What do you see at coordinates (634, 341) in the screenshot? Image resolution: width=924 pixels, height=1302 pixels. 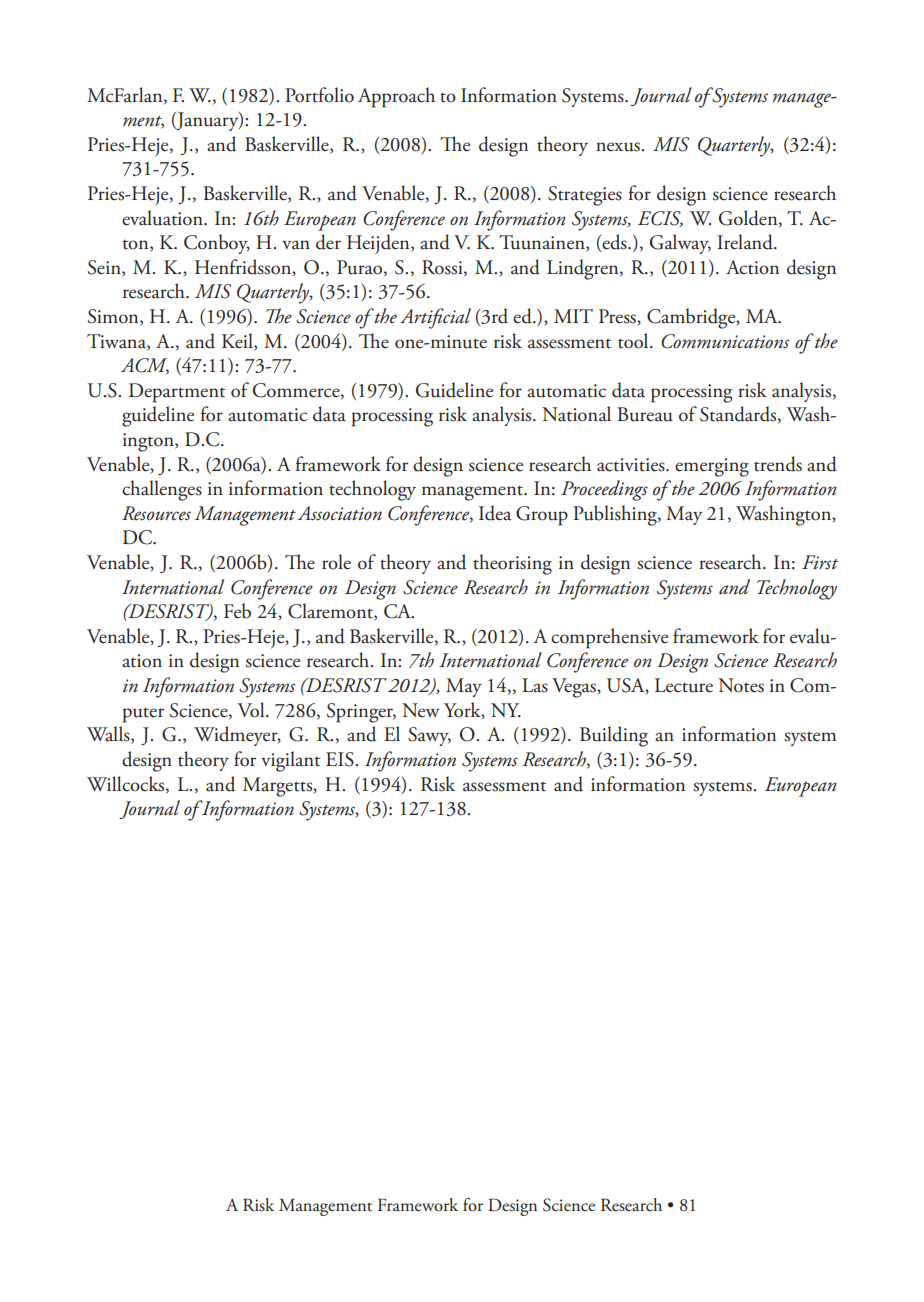 I see `tool` at bounding box center [634, 341].
